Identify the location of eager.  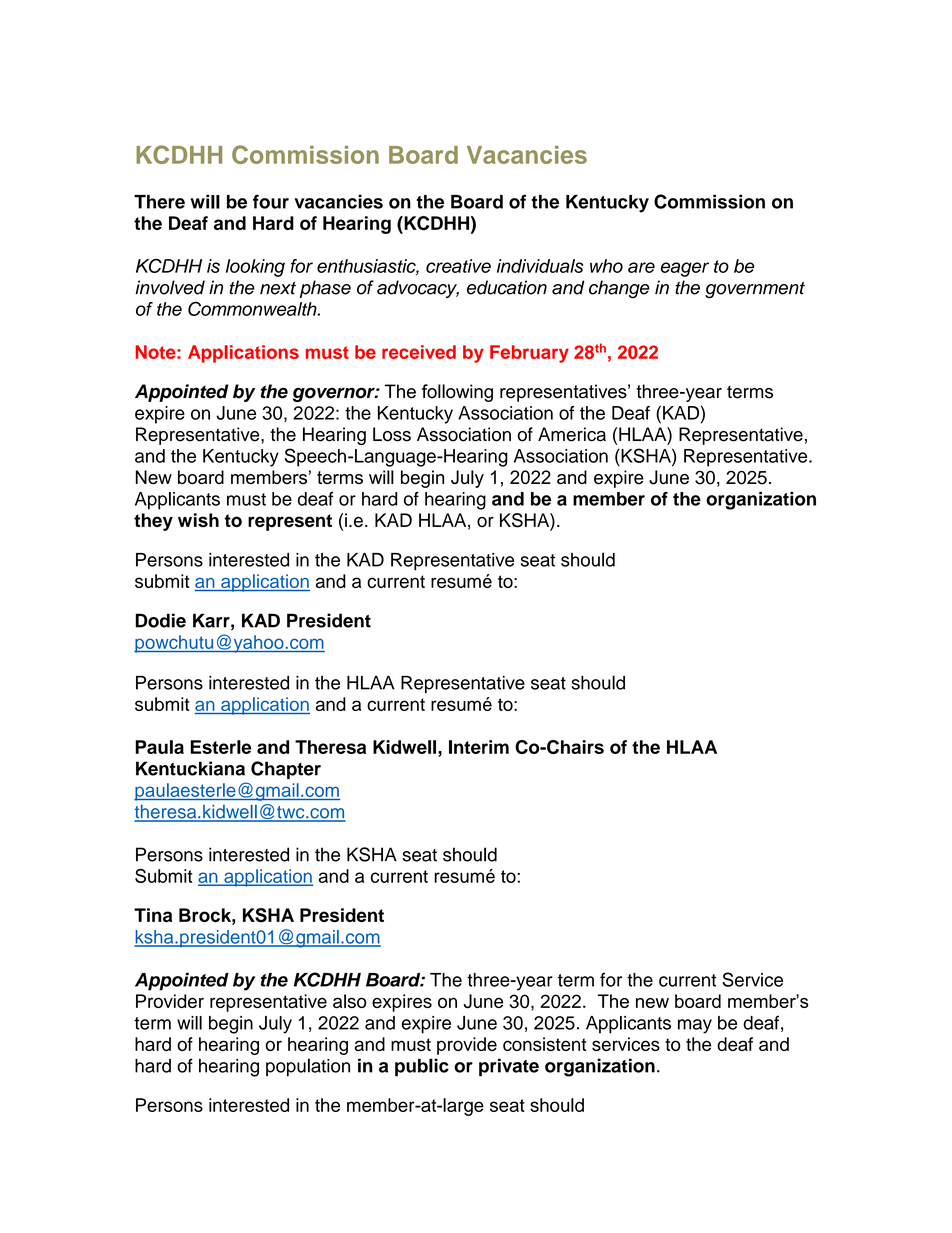
(685, 269).
